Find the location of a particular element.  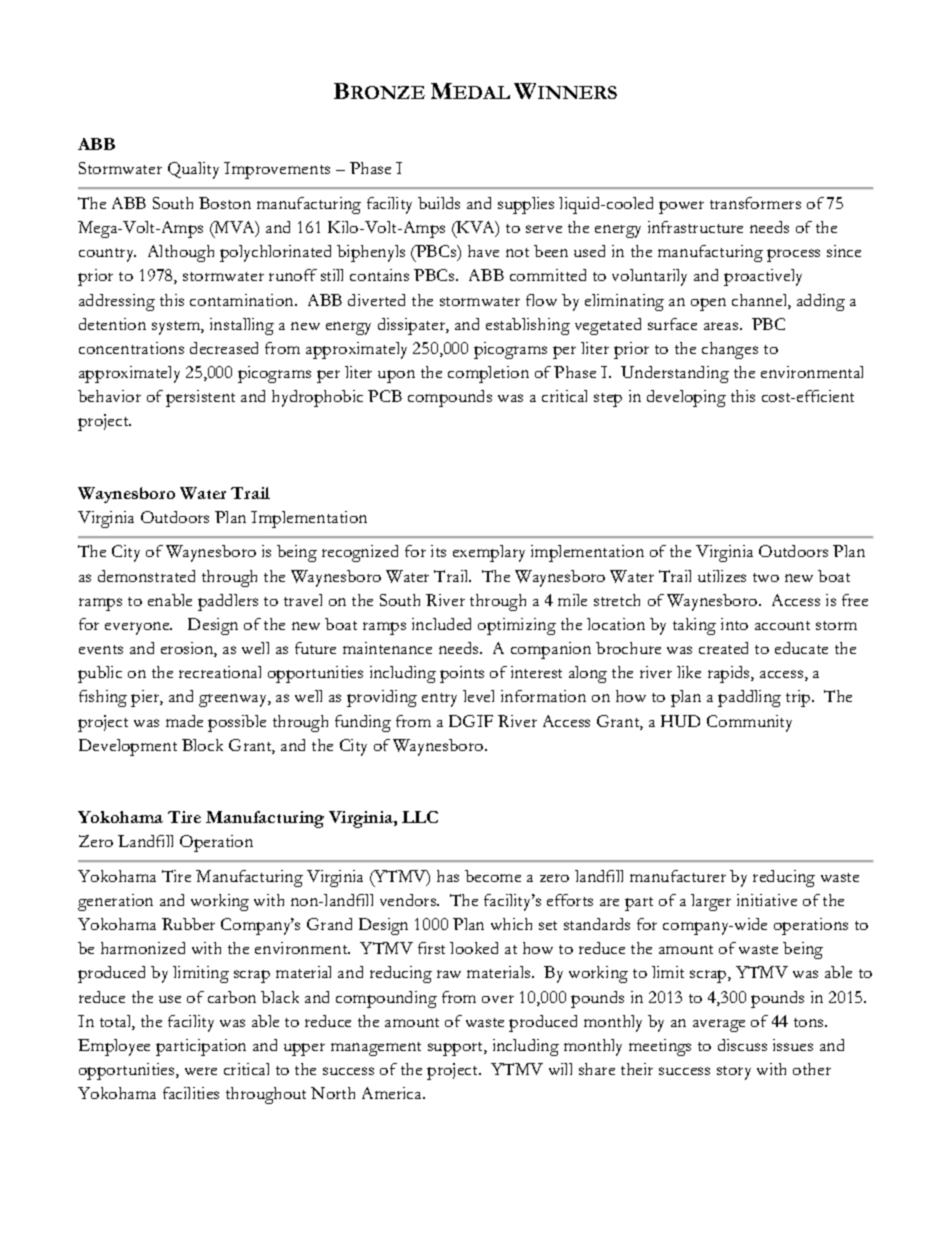

account is located at coordinates (782, 625).
